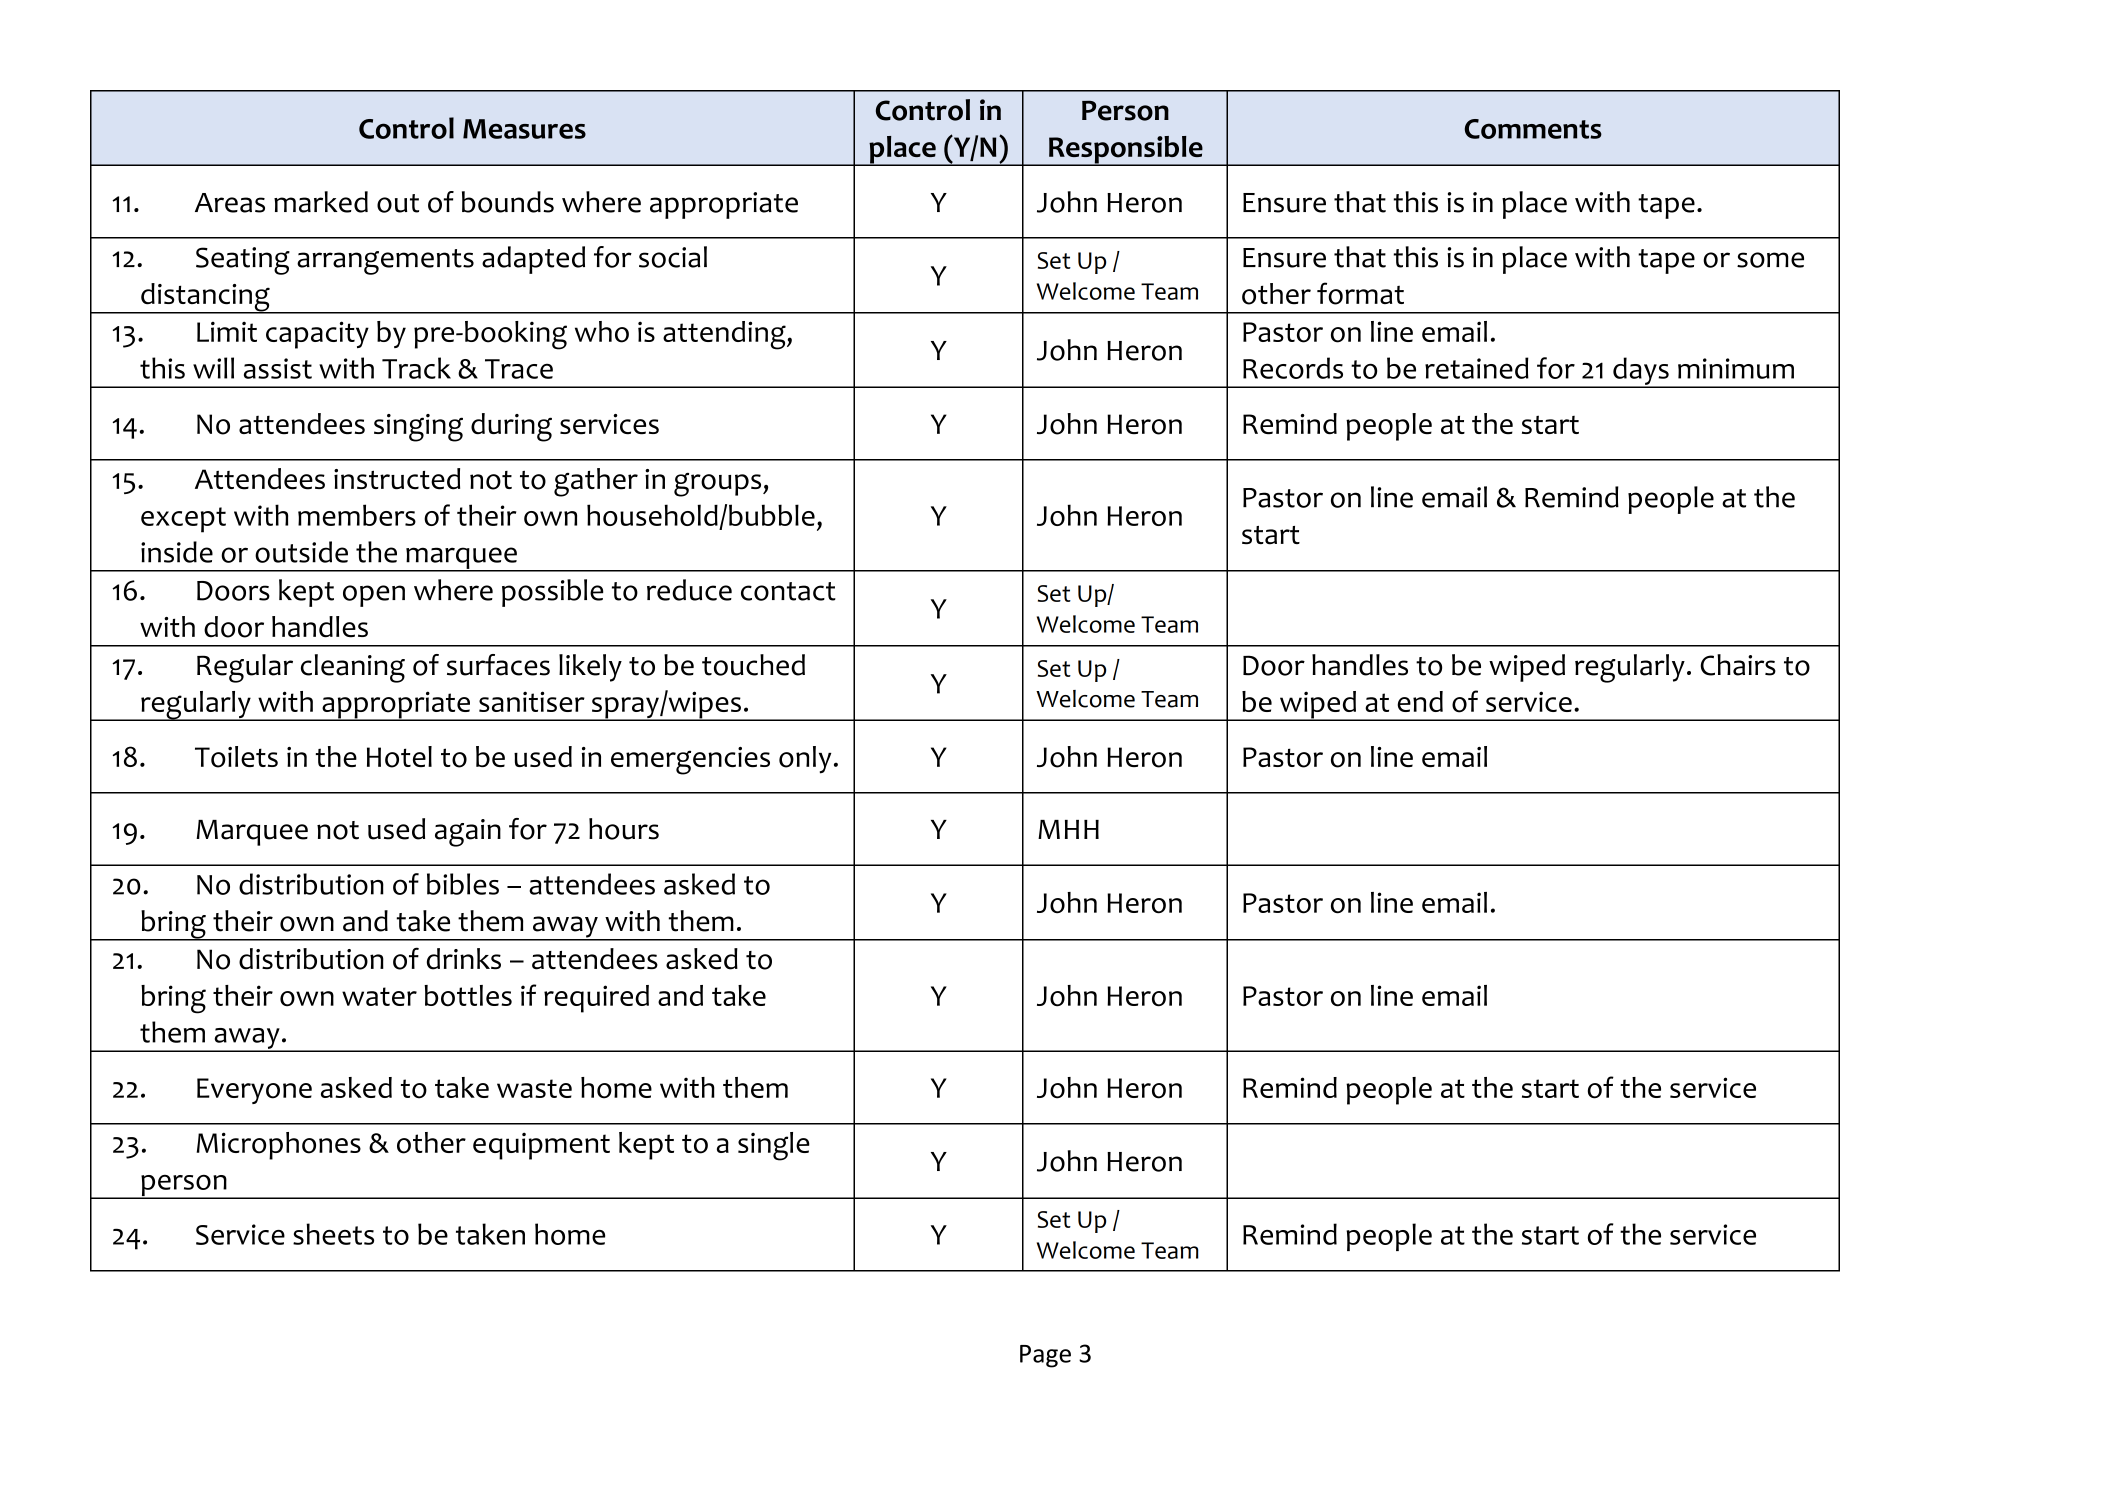  I want to click on Chairs, so click(1738, 665).
